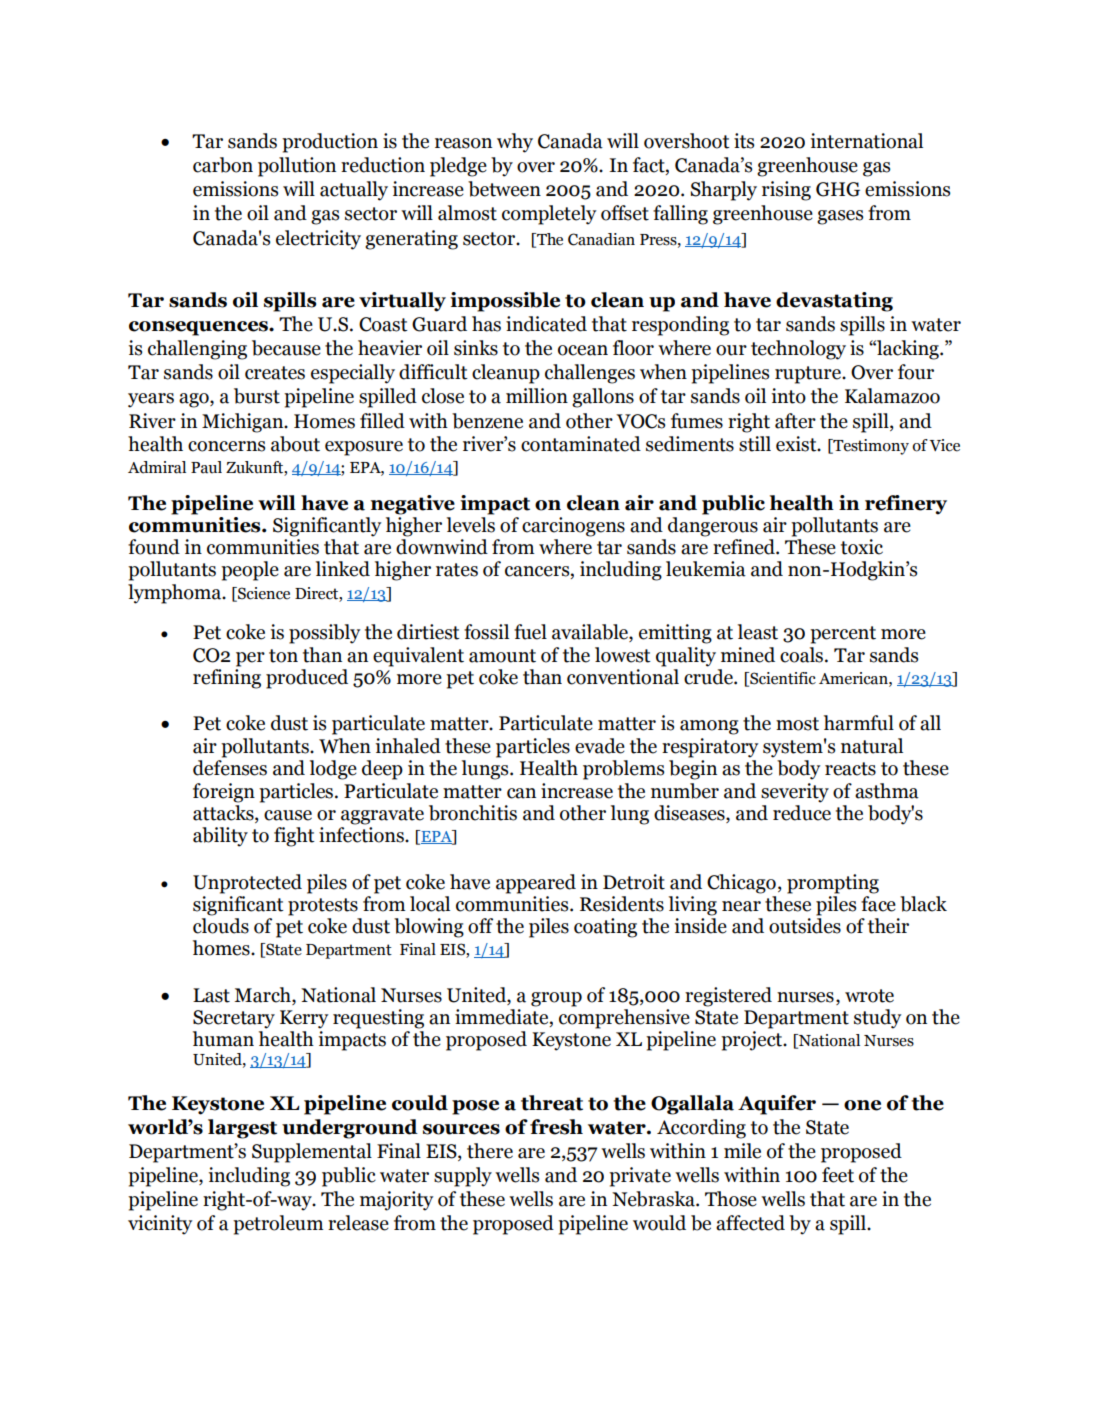 This screenshot has height=1414, width=1093. Describe the element at coordinates (605, 928) in the screenshot. I see `coating` at that location.
